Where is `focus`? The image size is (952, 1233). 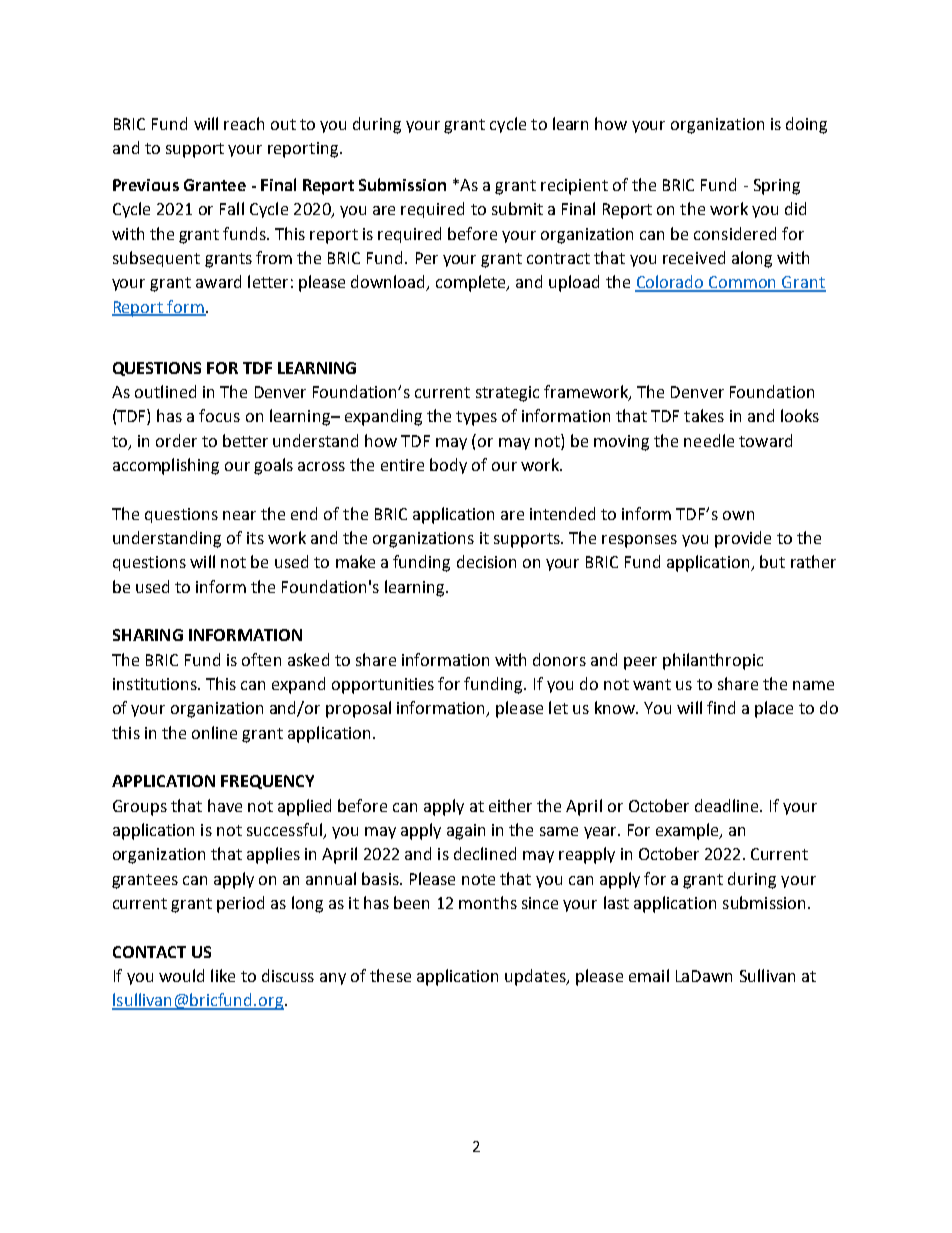 focus is located at coordinates (219, 415).
